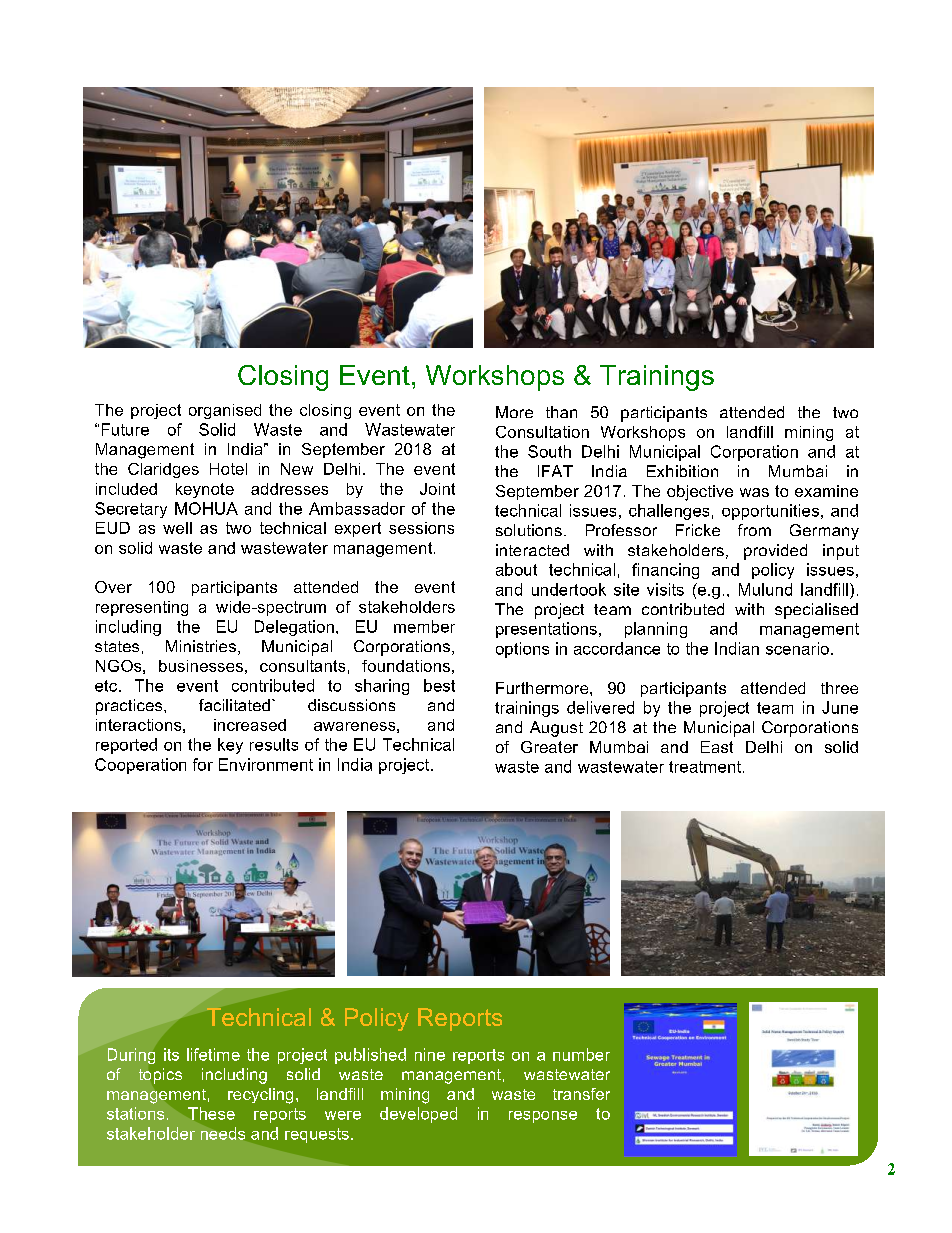 This document has height=1233, width=952. Describe the element at coordinates (142, 608) in the document. I see `representing` at that location.
